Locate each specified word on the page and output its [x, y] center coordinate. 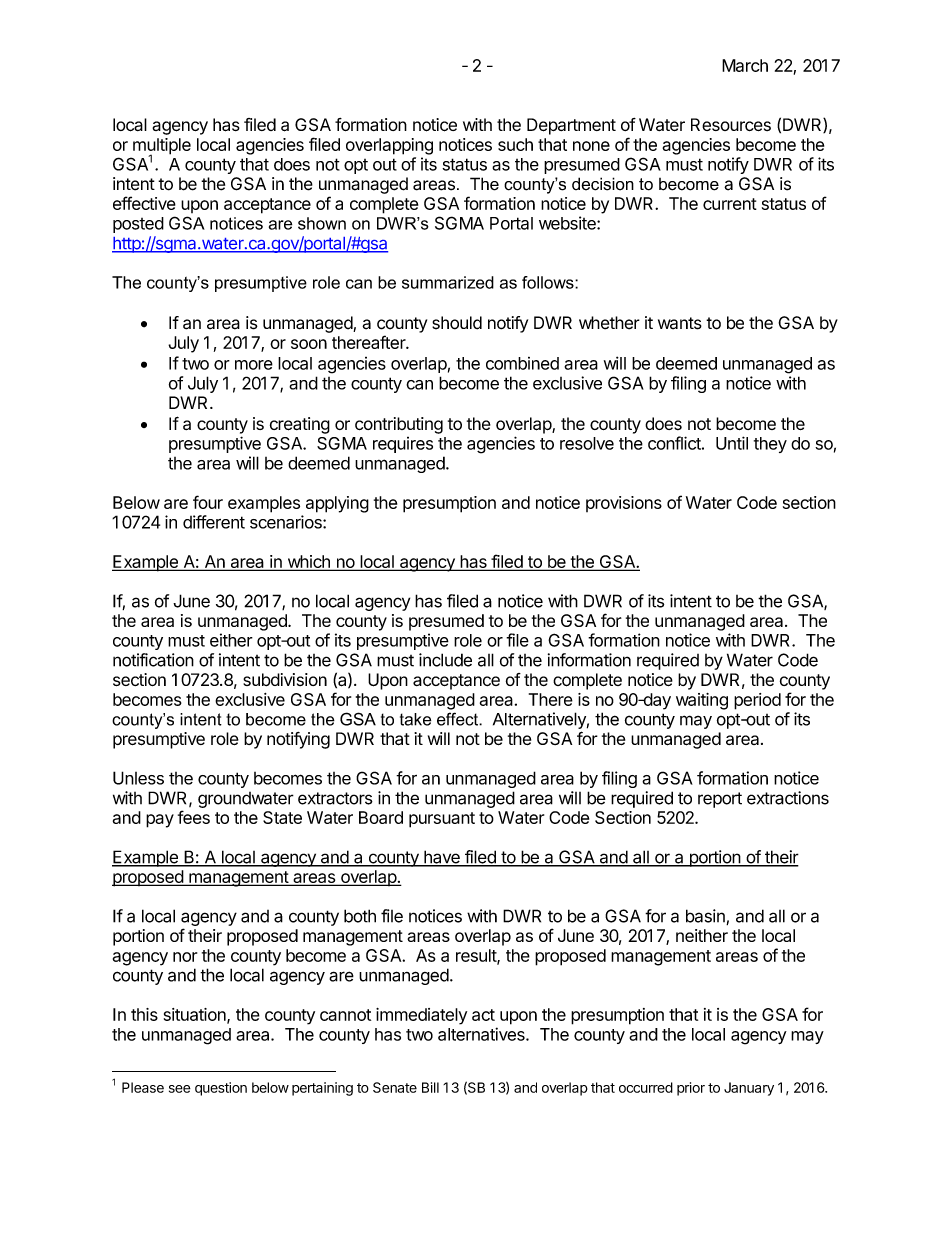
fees [194, 817]
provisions [624, 504]
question [221, 1089]
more [254, 365]
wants [680, 323]
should [457, 323]
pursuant [442, 820]
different [214, 522]
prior [691, 1089]
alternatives [482, 1034]
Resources [731, 124]
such [515, 144]
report [720, 800]
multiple [162, 147]
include [445, 660]
